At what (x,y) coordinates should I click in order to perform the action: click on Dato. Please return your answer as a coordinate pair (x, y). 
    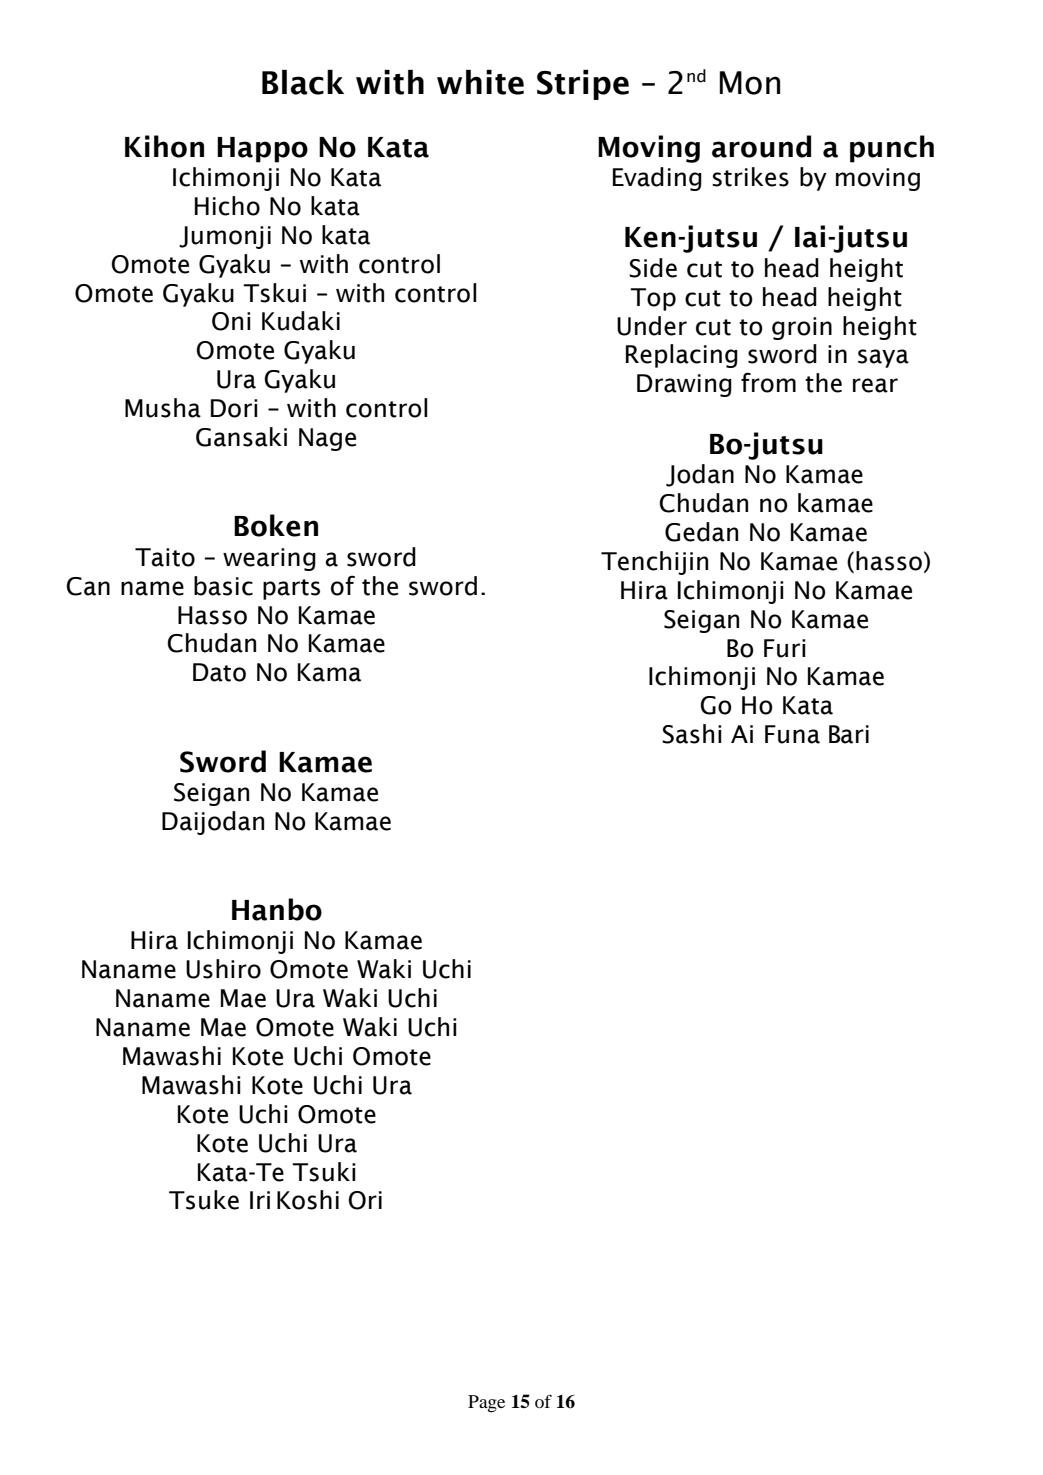
    Looking at the image, I should click on (219, 672).
